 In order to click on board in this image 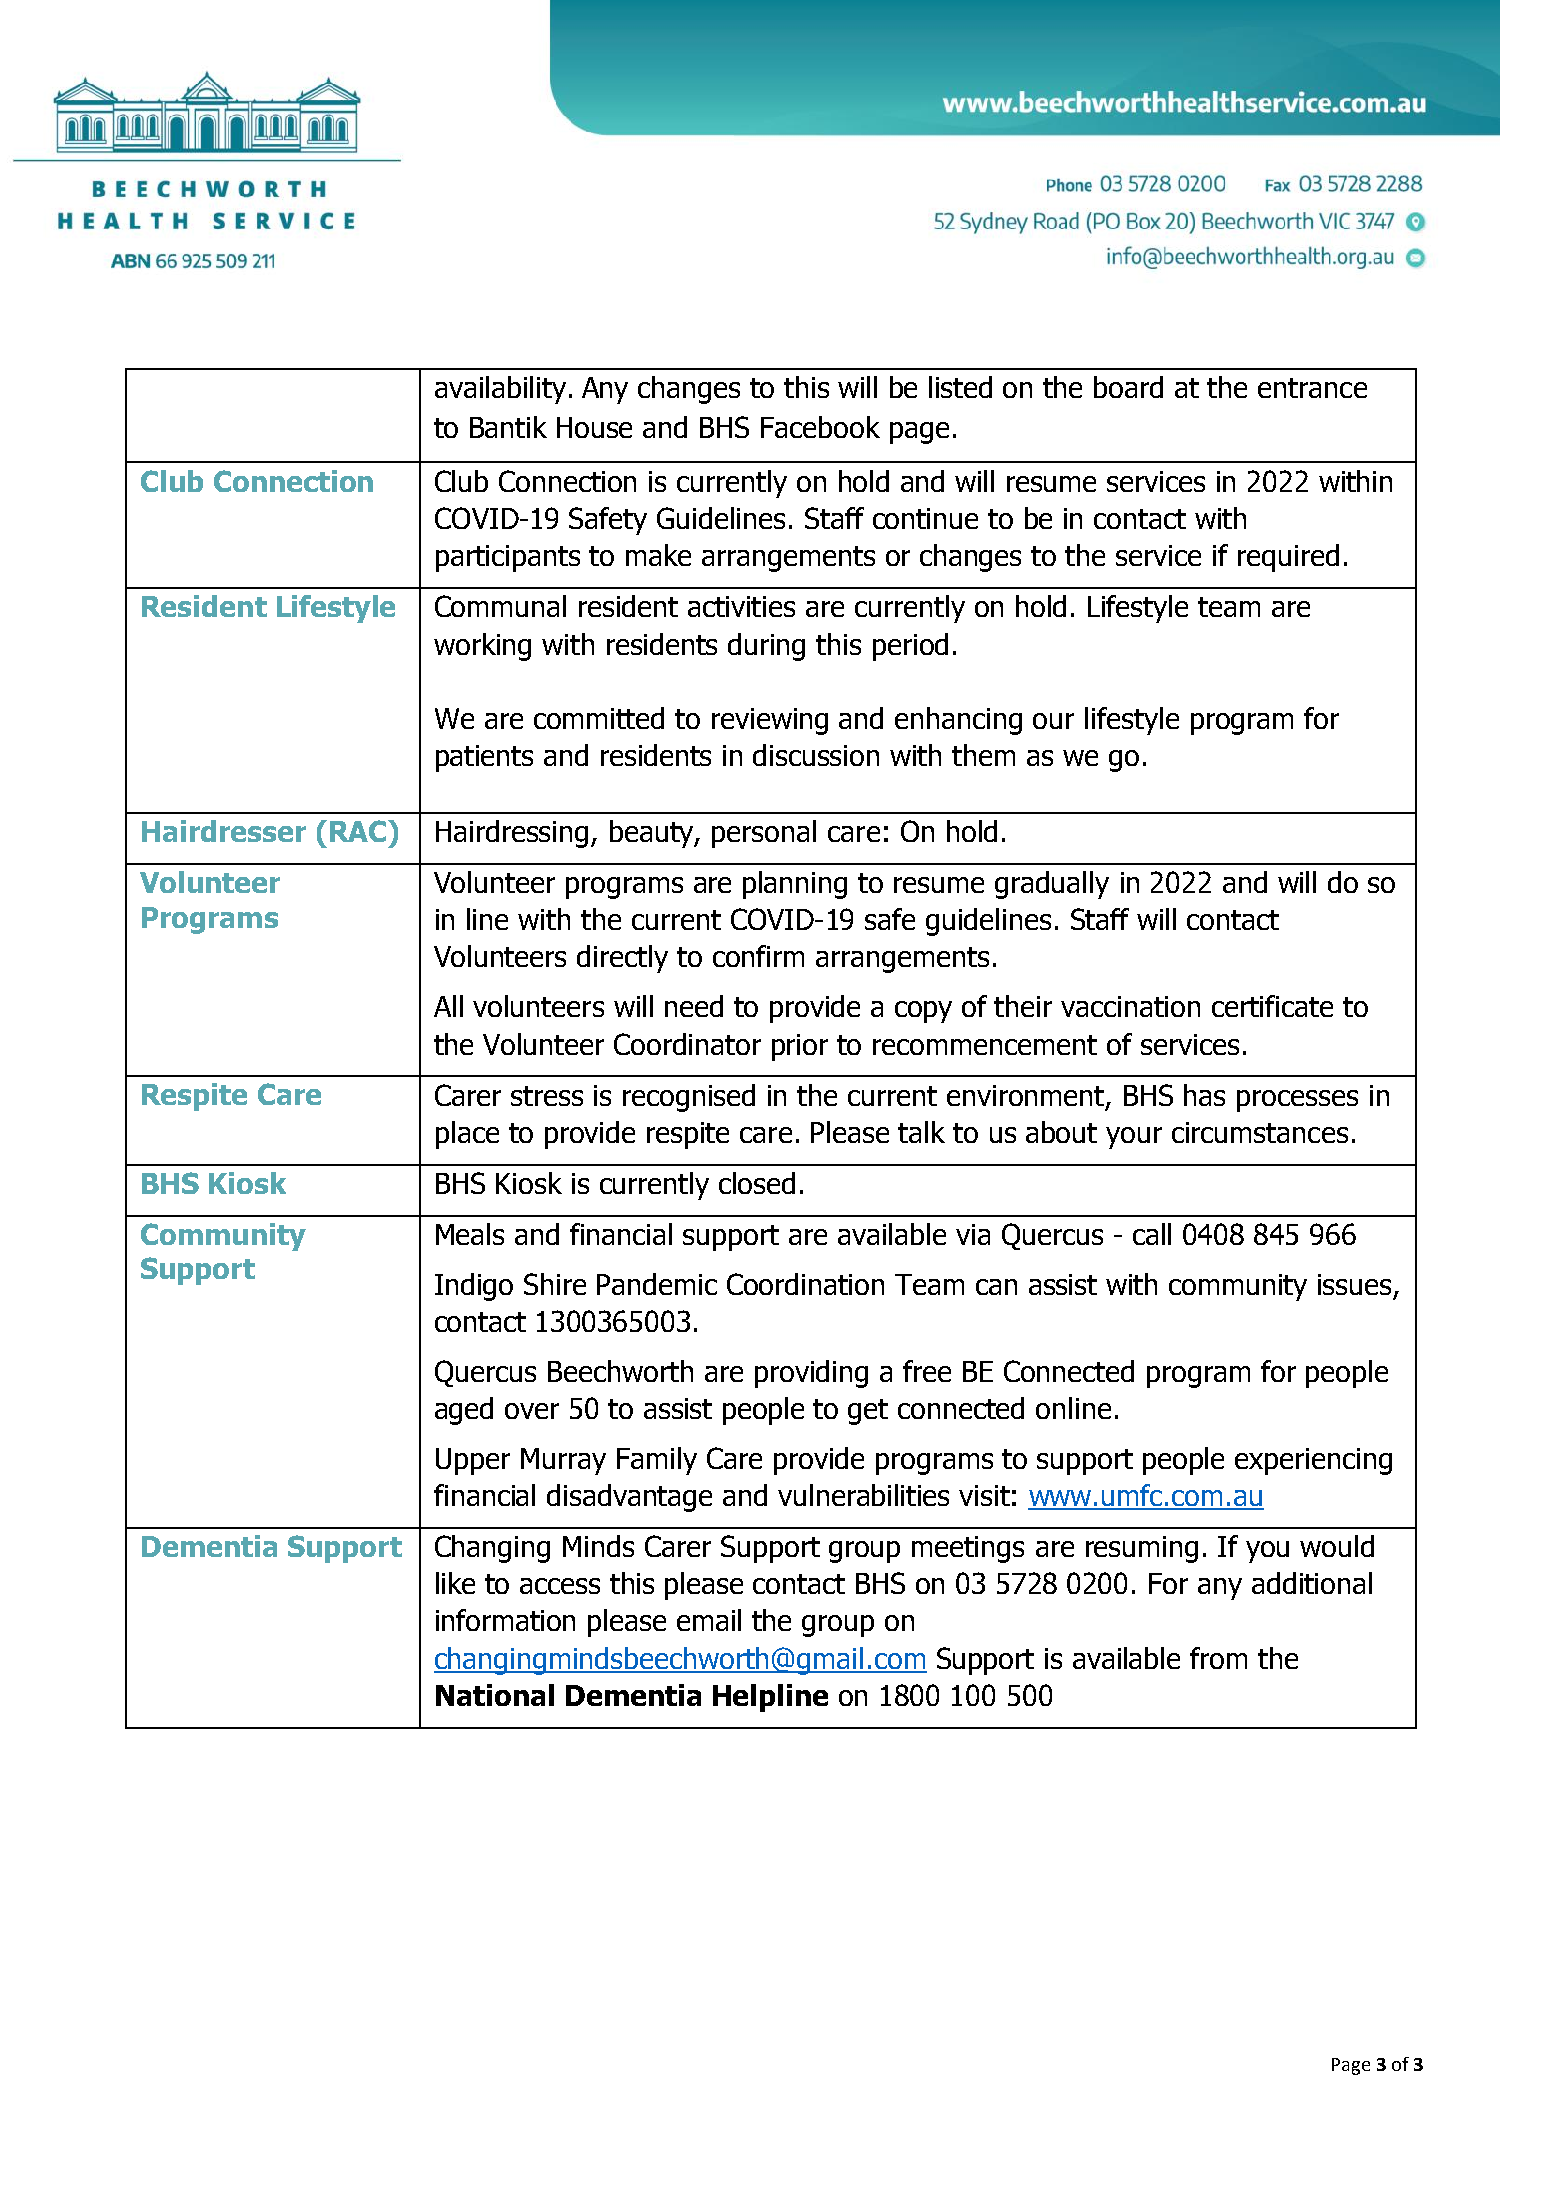, I will do `click(1128, 387)`.
